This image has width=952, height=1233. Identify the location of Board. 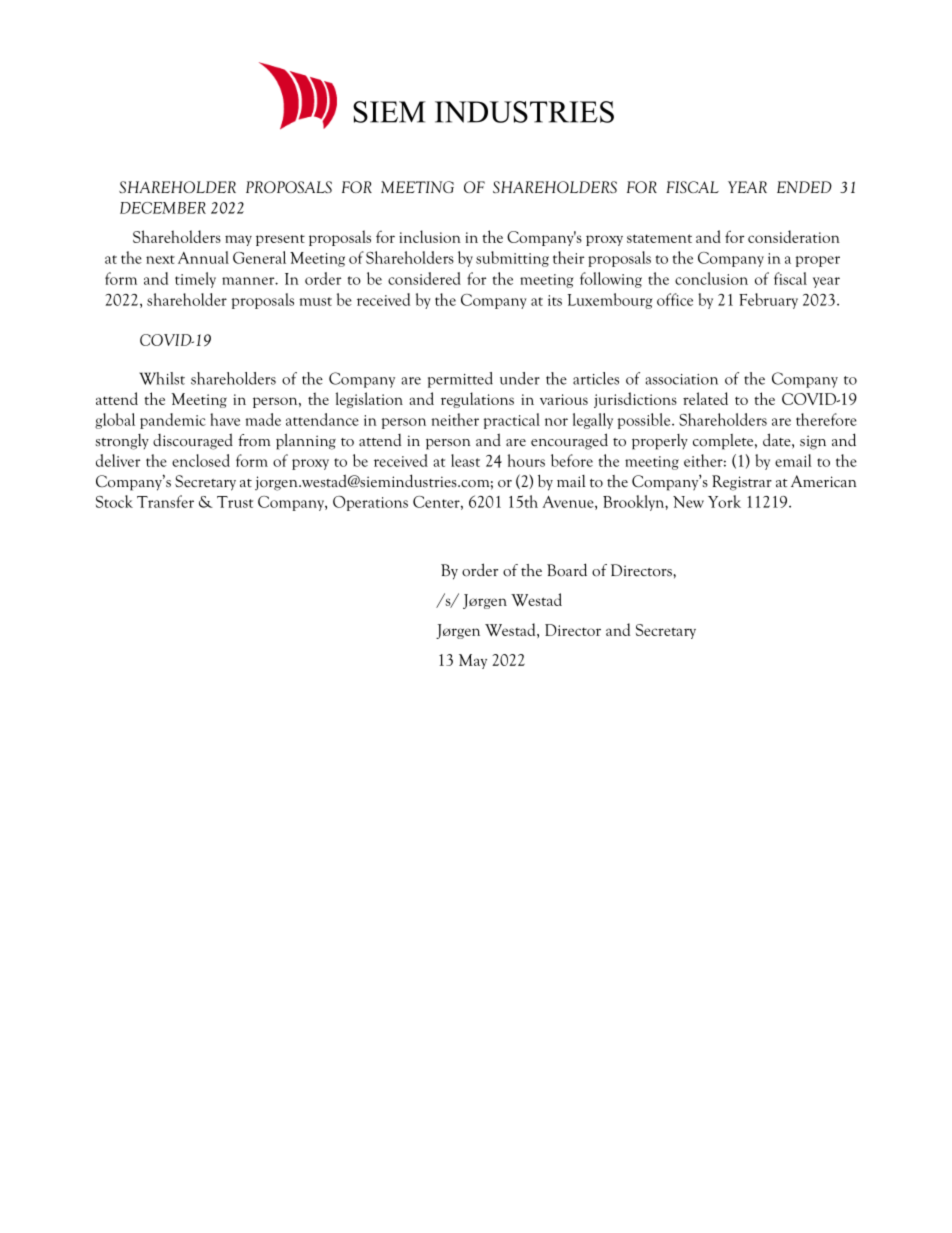
(567, 570).
